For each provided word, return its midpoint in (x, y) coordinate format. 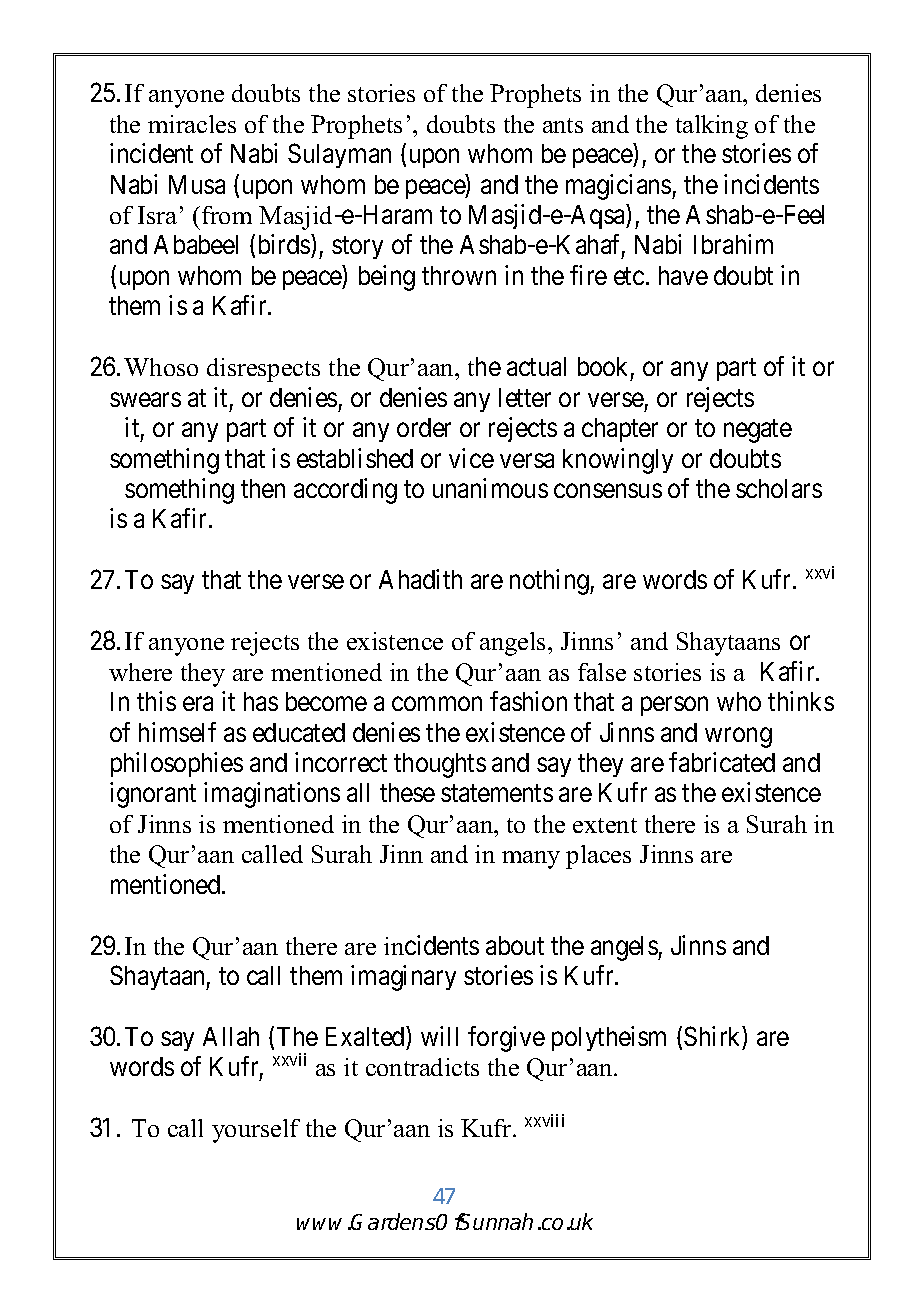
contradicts (422, 1067)
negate (758, 431)
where (140, 672)
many (531, 860)
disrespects (263, 370)
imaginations (272, 795)
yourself (256, 1131)
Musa (197, 184)
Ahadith (420, 579)
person (674, 706)
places (598, 857)
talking (712, 127)
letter (525, 397)
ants (563, 125)
